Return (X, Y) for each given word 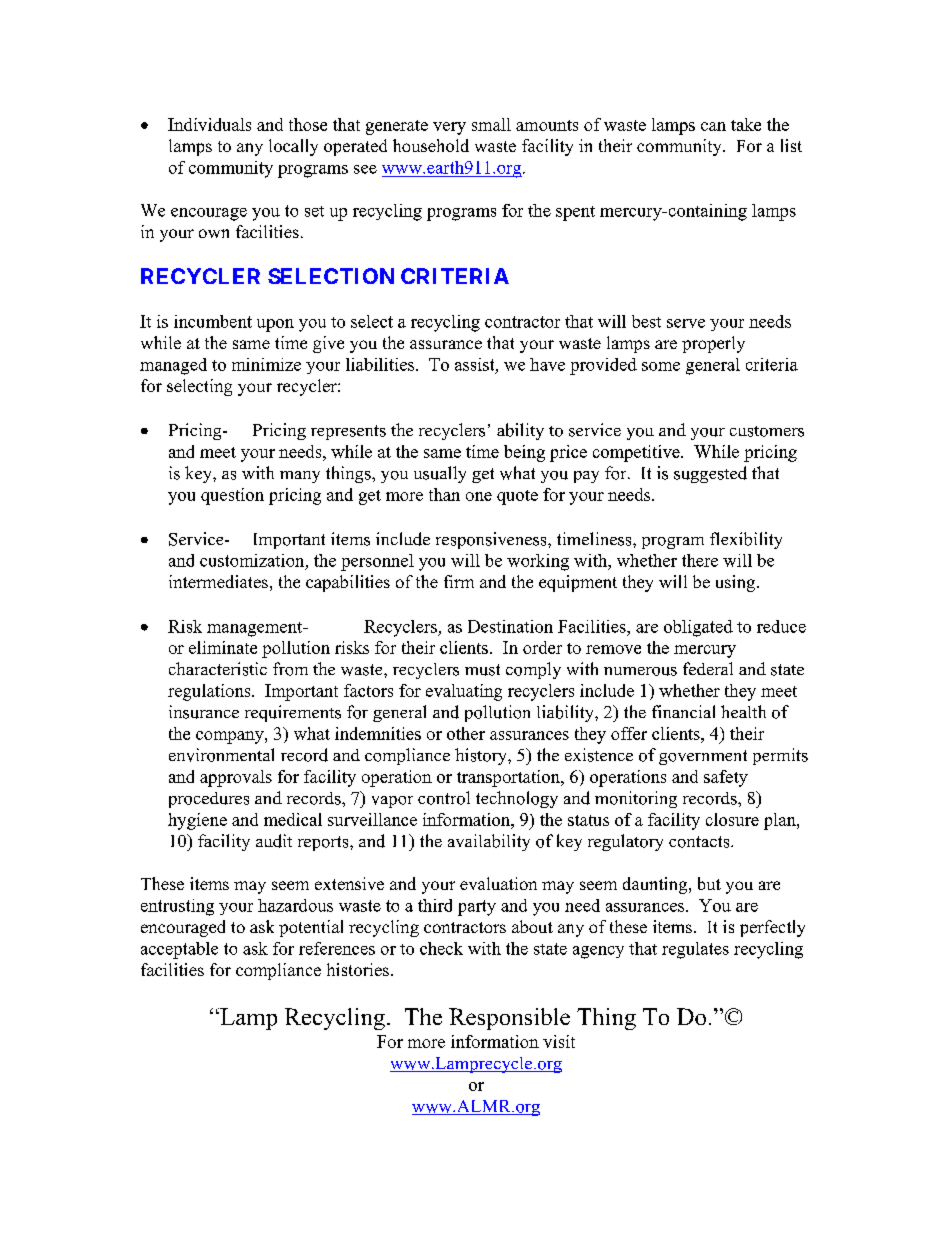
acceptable (179, 950)
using (737, 583)
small (491, 124)
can (713, 126)
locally (293, 147)
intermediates (218, 581)
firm (459, 581)
